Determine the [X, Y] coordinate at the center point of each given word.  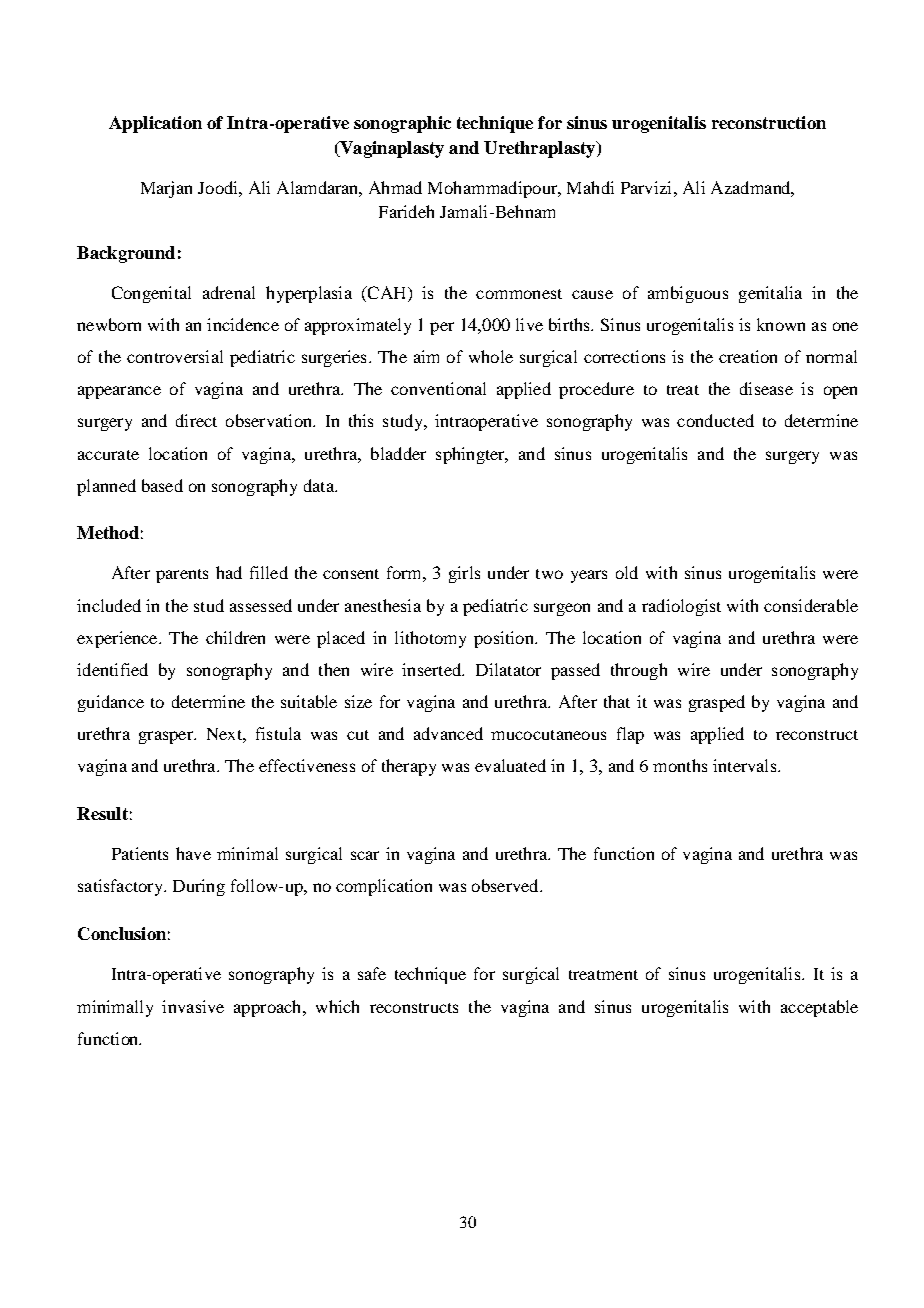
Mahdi [590, 187]
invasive [193, 1006]
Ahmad [395, 187]
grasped [717, 703]
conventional [438, 388]
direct [196, 420]
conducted [715, 420]
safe [372, 973]
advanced [448, 733]
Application [155, 124]
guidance [111, 703]
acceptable [819, 1008]
